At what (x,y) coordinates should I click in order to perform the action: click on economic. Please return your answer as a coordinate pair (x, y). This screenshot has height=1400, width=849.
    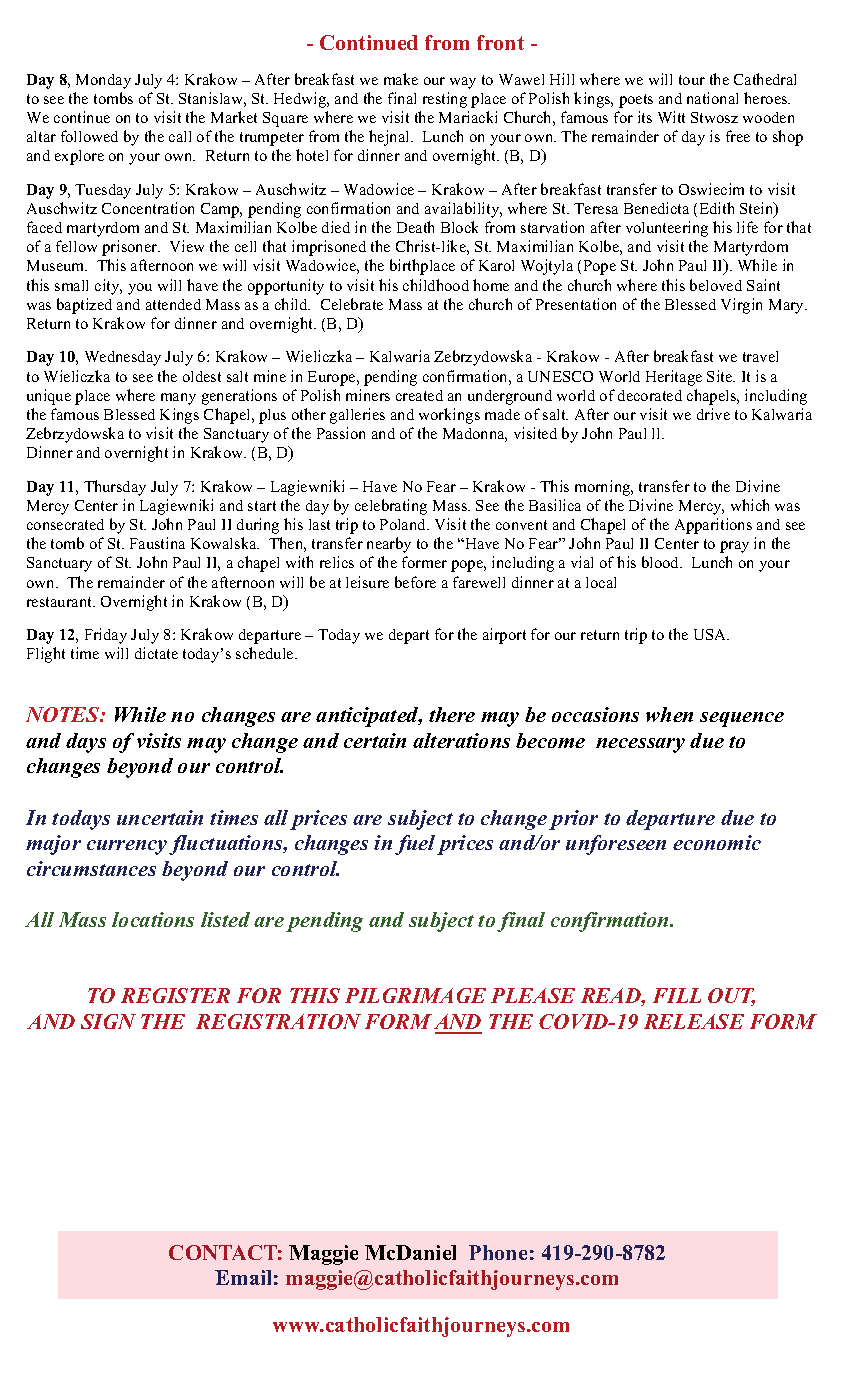
    Looking at the image, I should click on (717, 842).
